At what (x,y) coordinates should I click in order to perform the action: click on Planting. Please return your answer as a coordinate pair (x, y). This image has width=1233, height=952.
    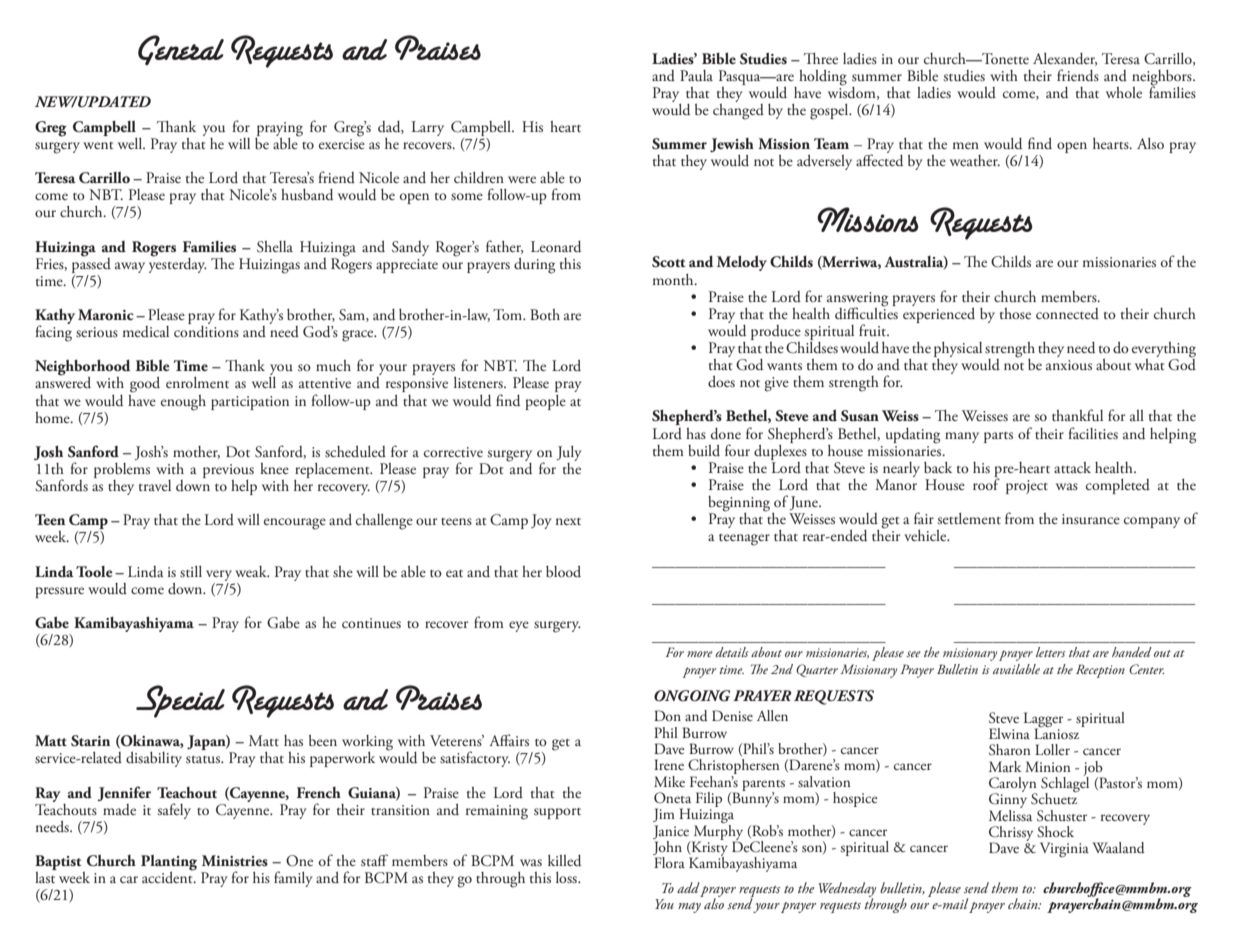
    Looking at the image, I should click on (169, 863).
